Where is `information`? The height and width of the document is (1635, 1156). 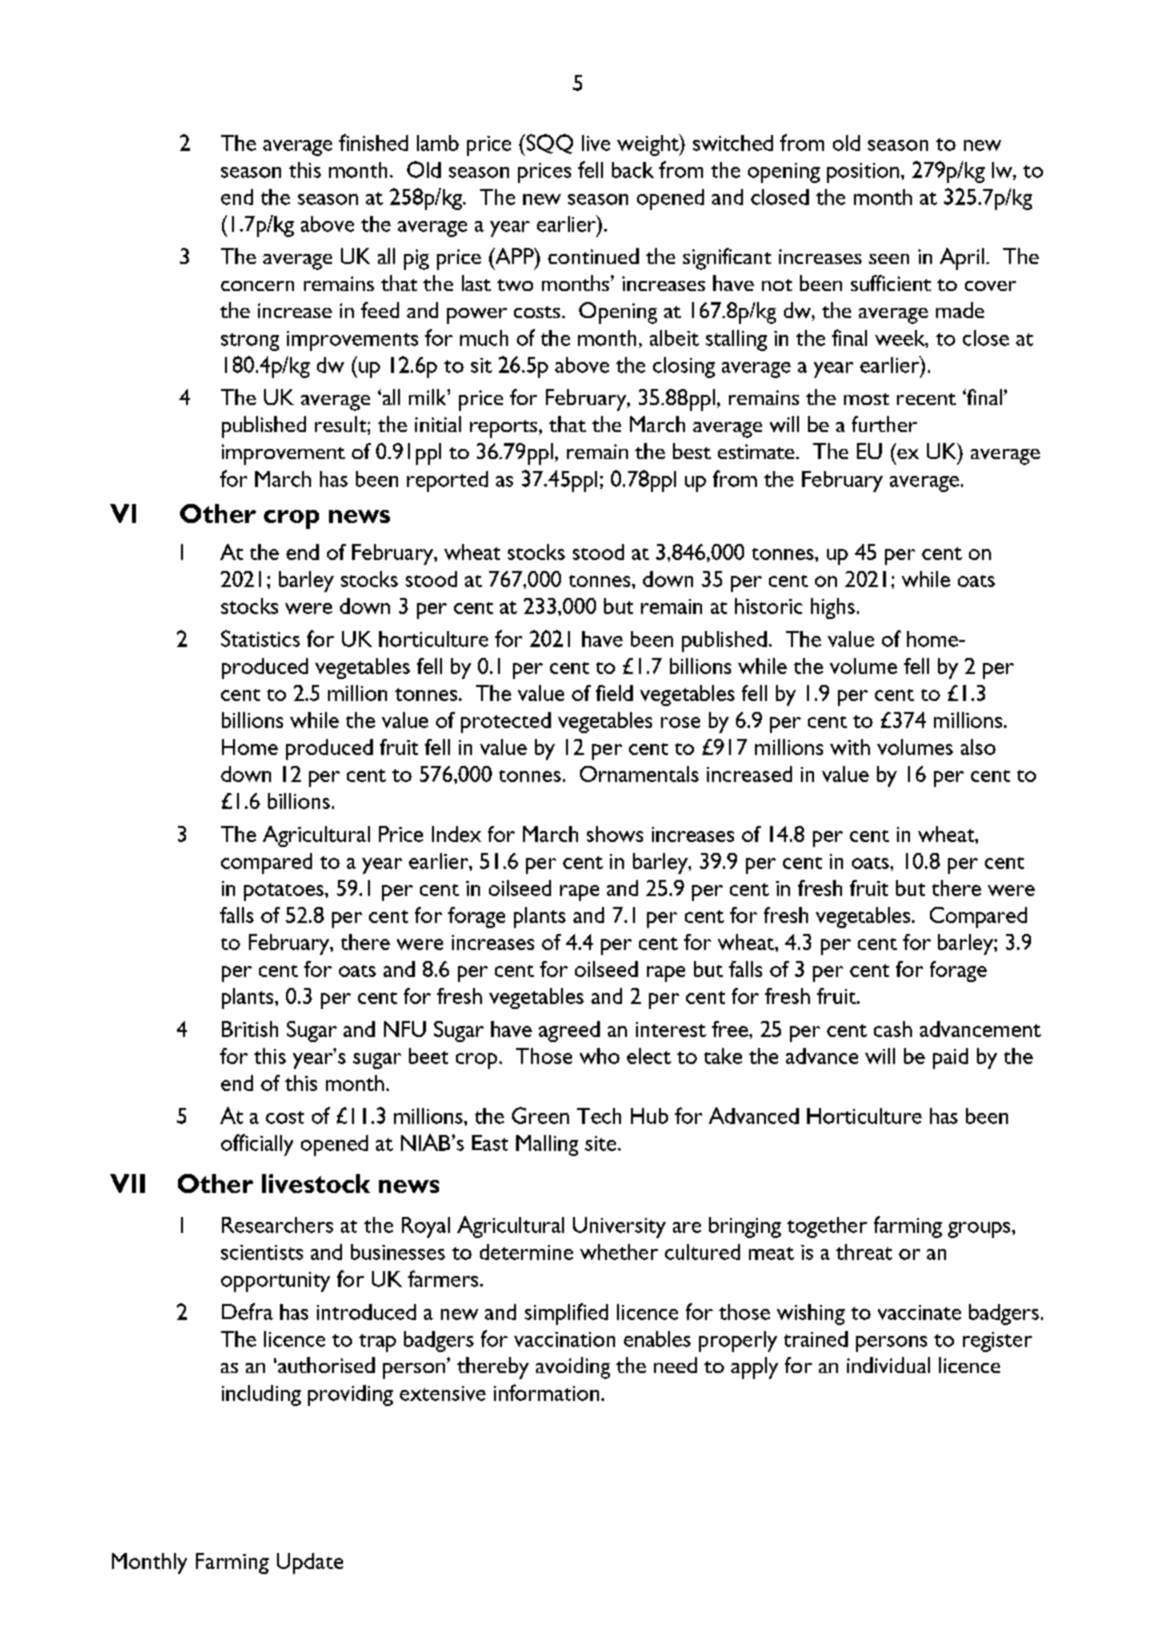
information is located at coordinates (548, 1392).
